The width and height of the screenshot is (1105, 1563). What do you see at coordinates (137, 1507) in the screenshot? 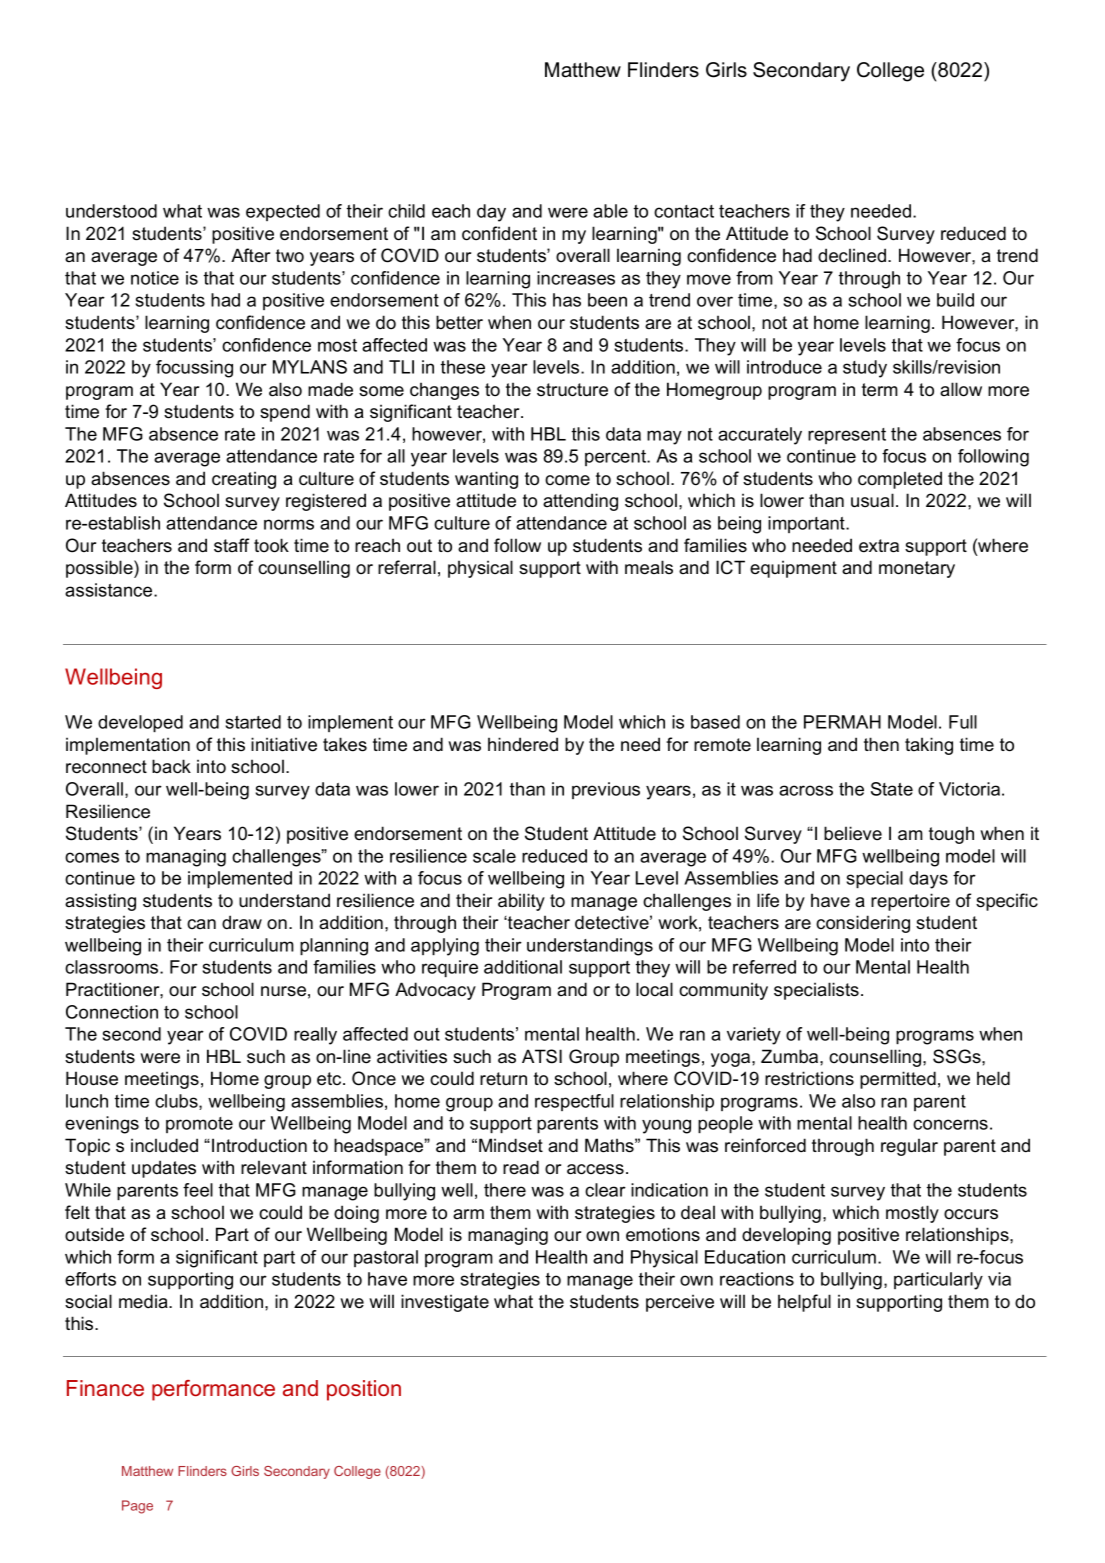
I see `Page` at bounding box center [137, 1507].
